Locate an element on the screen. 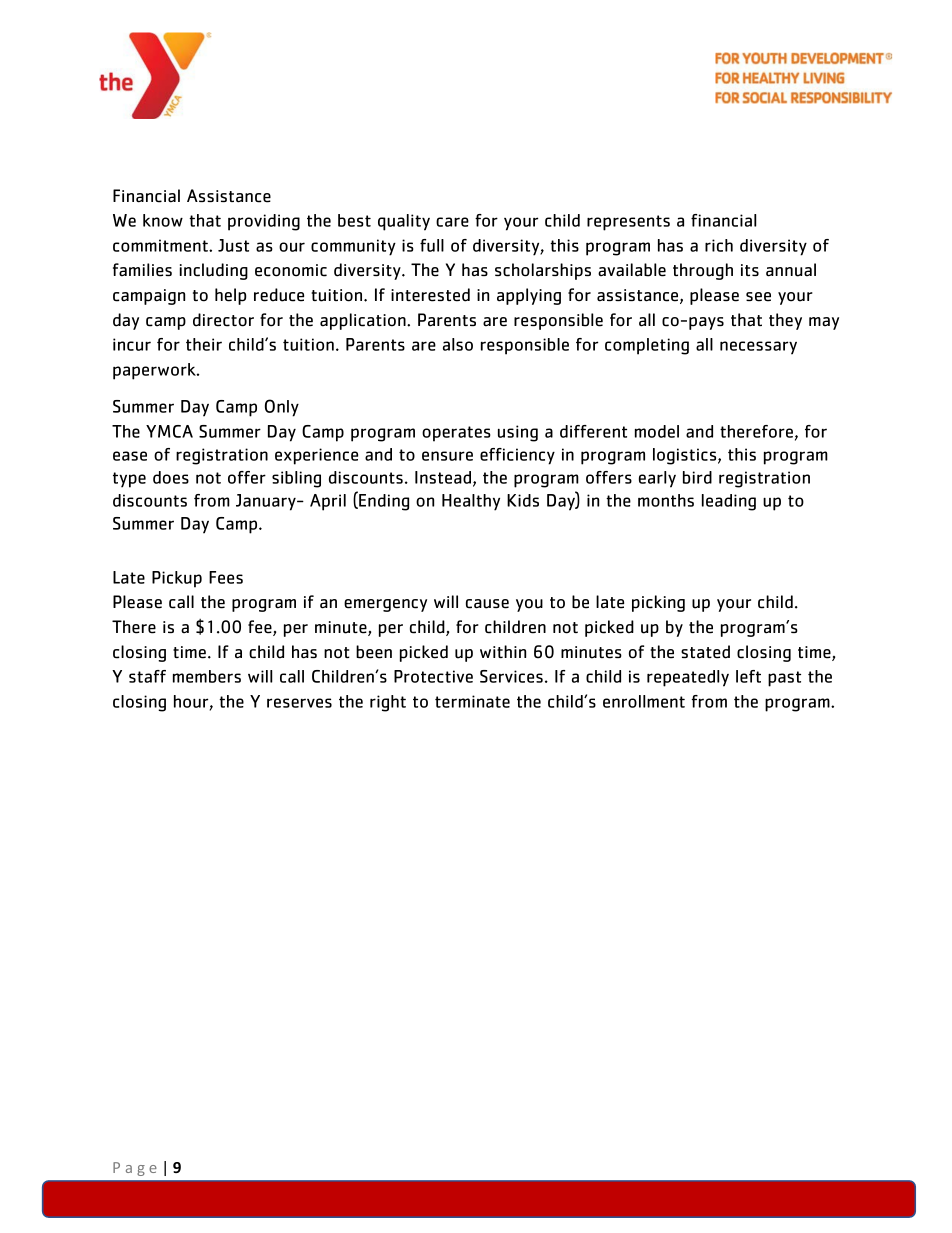  ensure is located at coordinates (447, 456).
